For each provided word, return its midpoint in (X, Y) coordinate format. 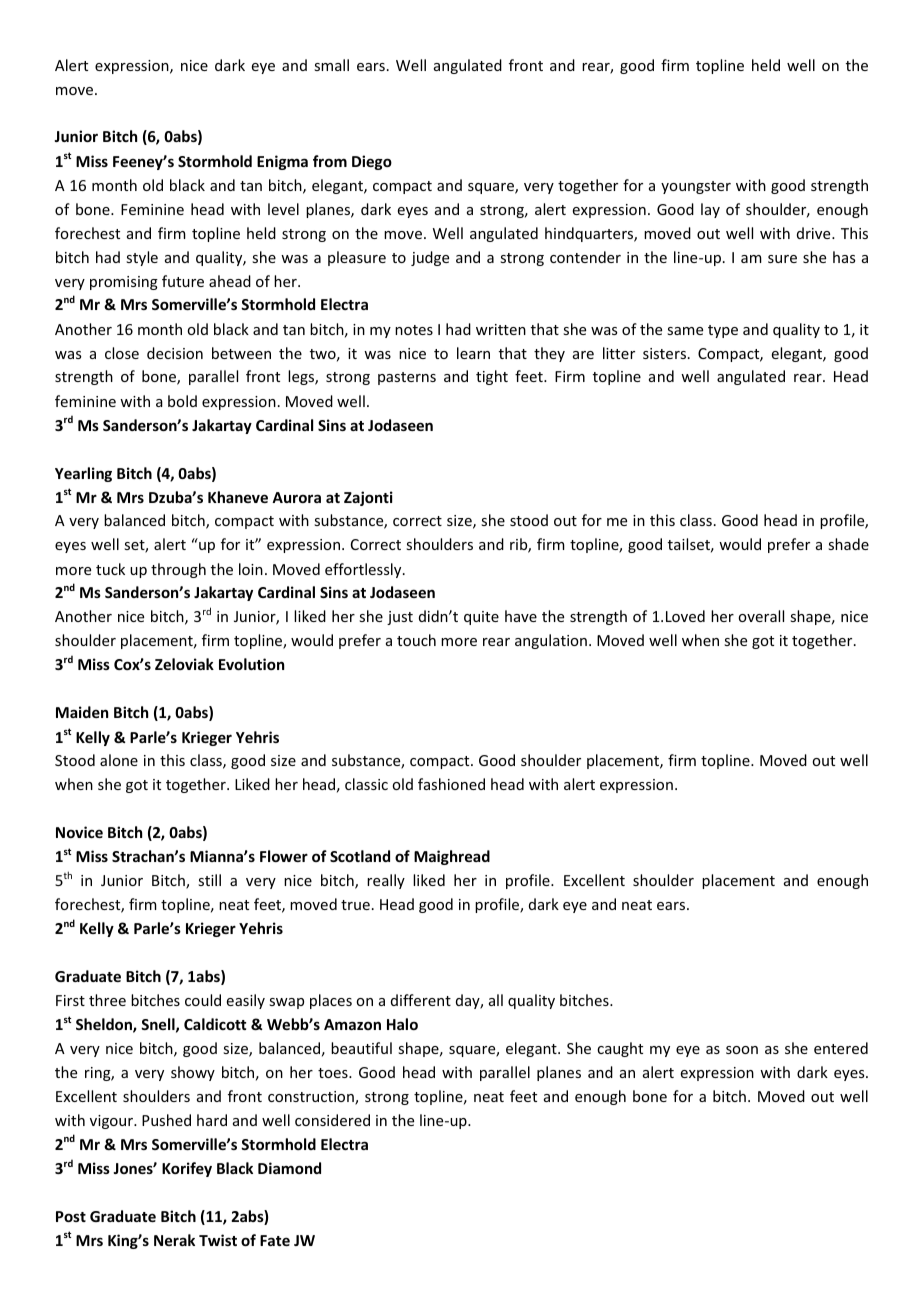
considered (332, 1120)
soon (742, 1050)
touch (416, 640)
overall (761, 616)
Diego (372, 162)
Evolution (251, 664)
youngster (696, 187)
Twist (218, 1240)
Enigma (282, 162)
